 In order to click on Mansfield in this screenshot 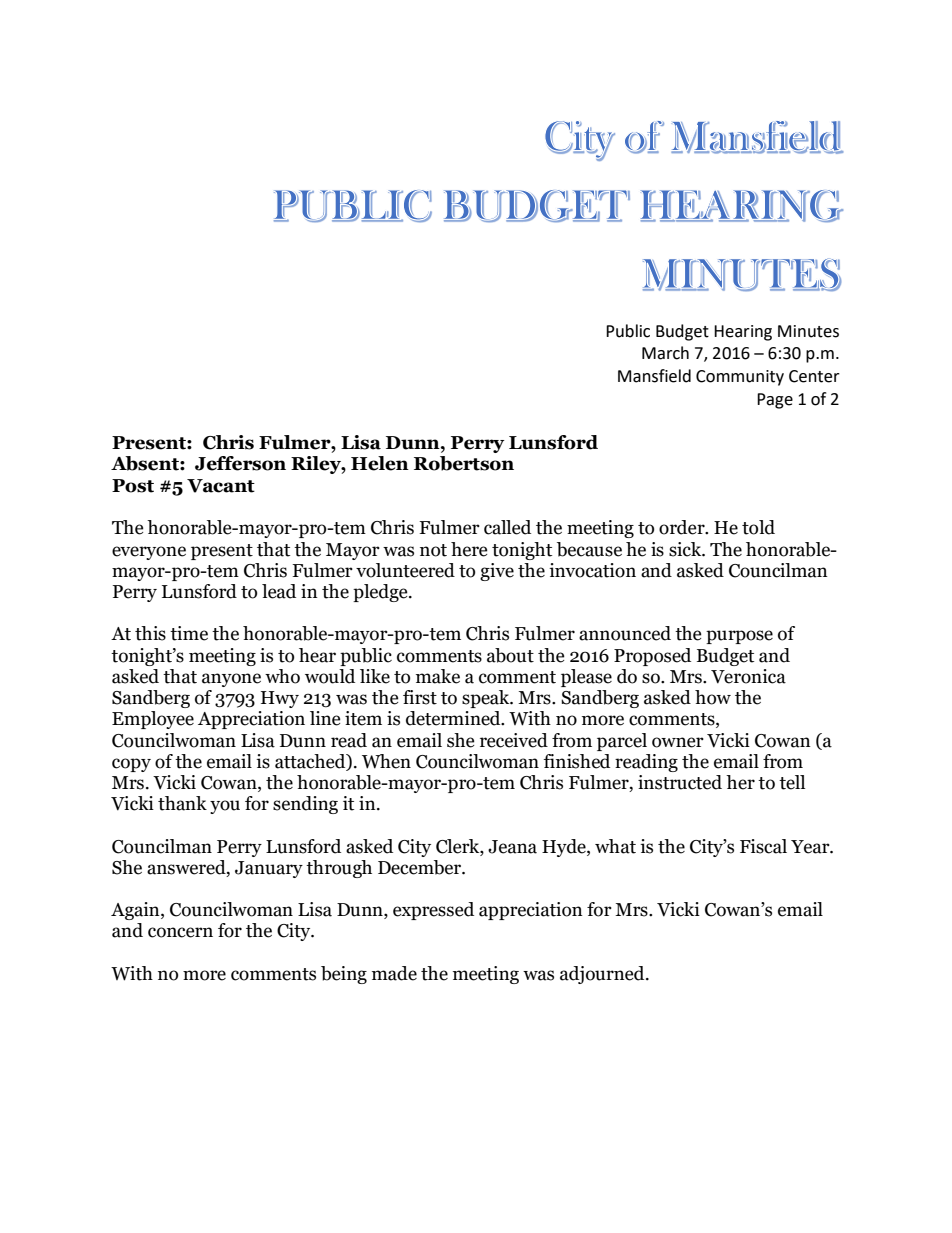, I will do `click(654, 376)`.
